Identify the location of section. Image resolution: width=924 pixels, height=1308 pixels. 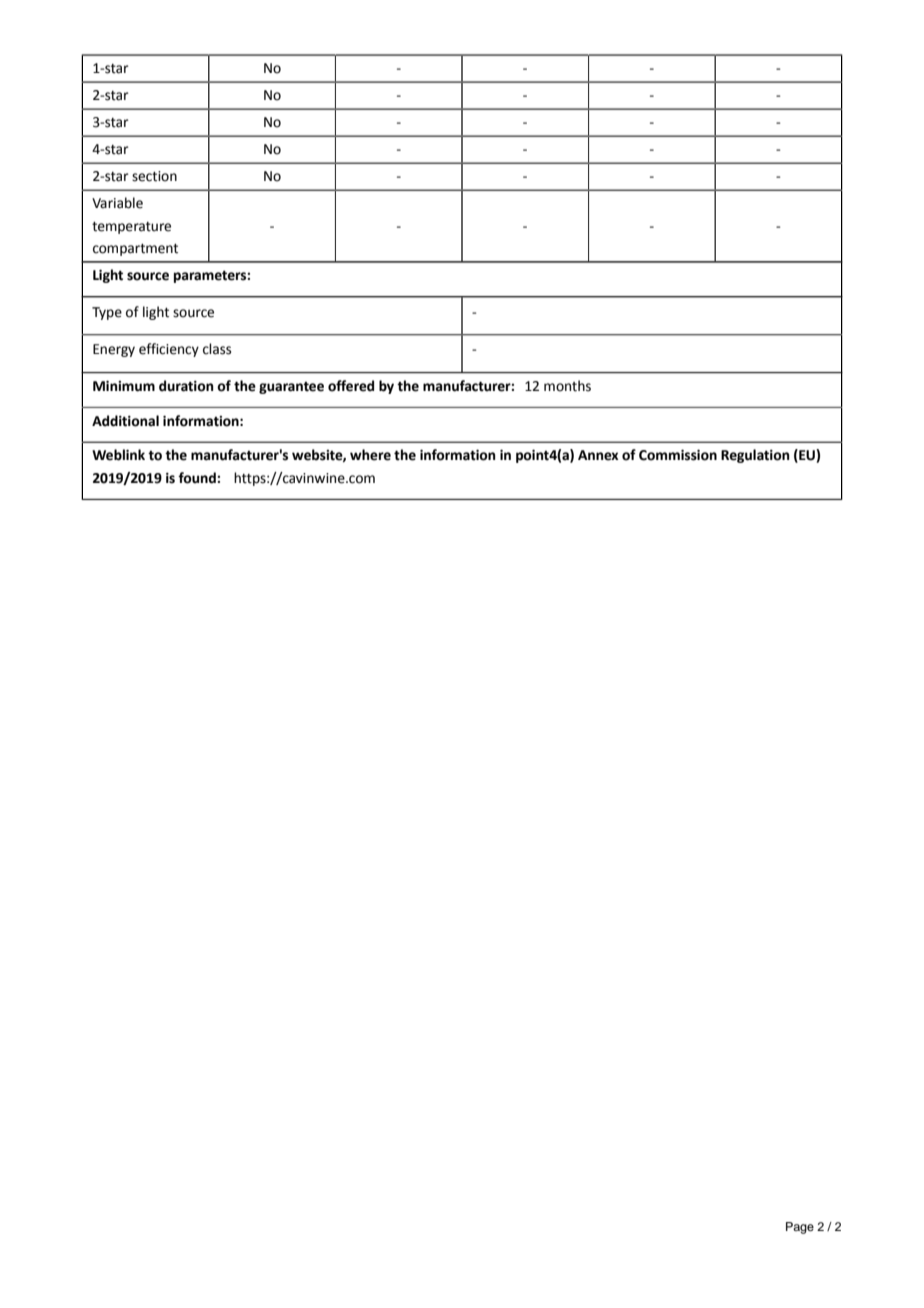
(154, 176).
